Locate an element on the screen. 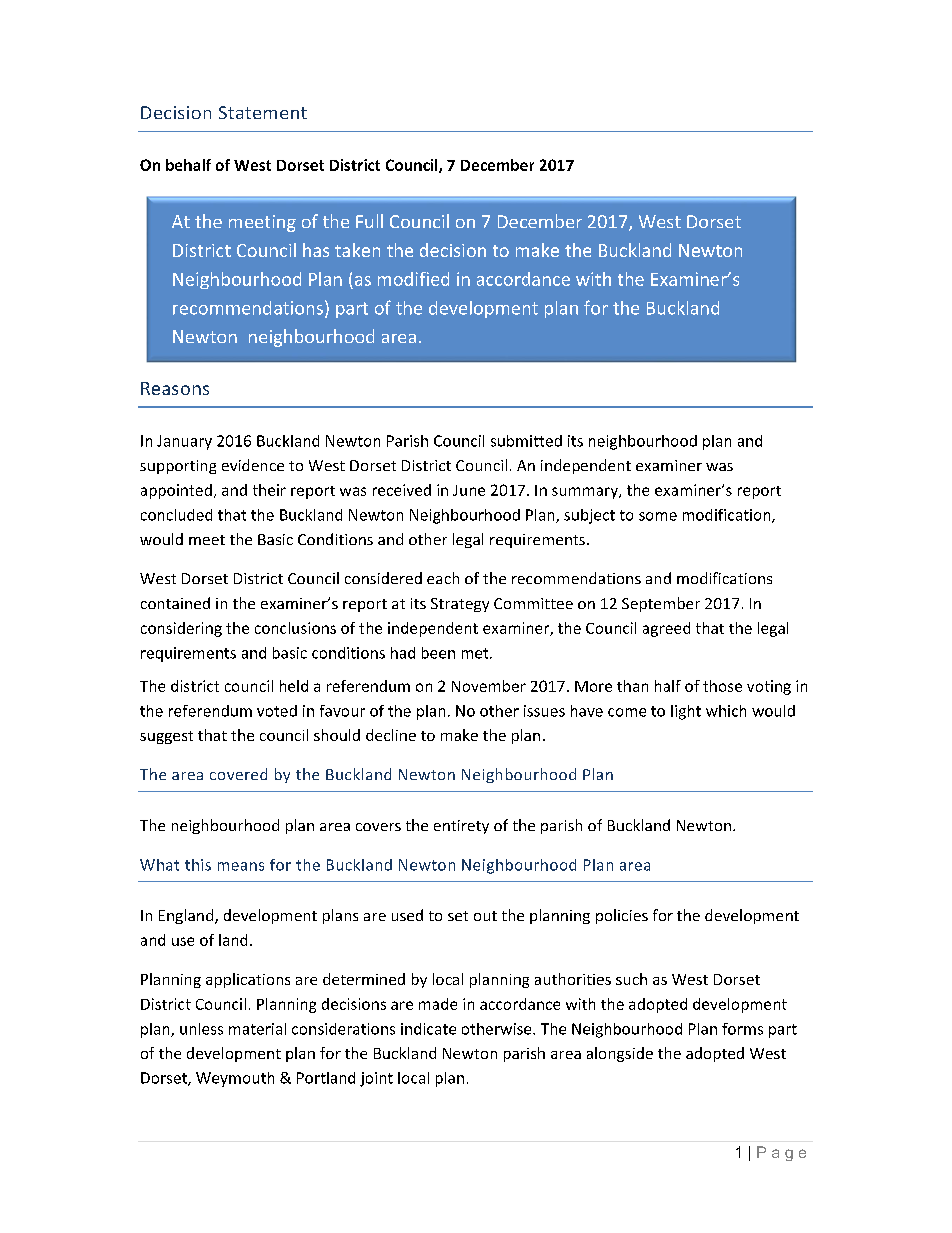 The width and height of the screenshot is (952, 1233). Full is located at coordinates (369, 221).
